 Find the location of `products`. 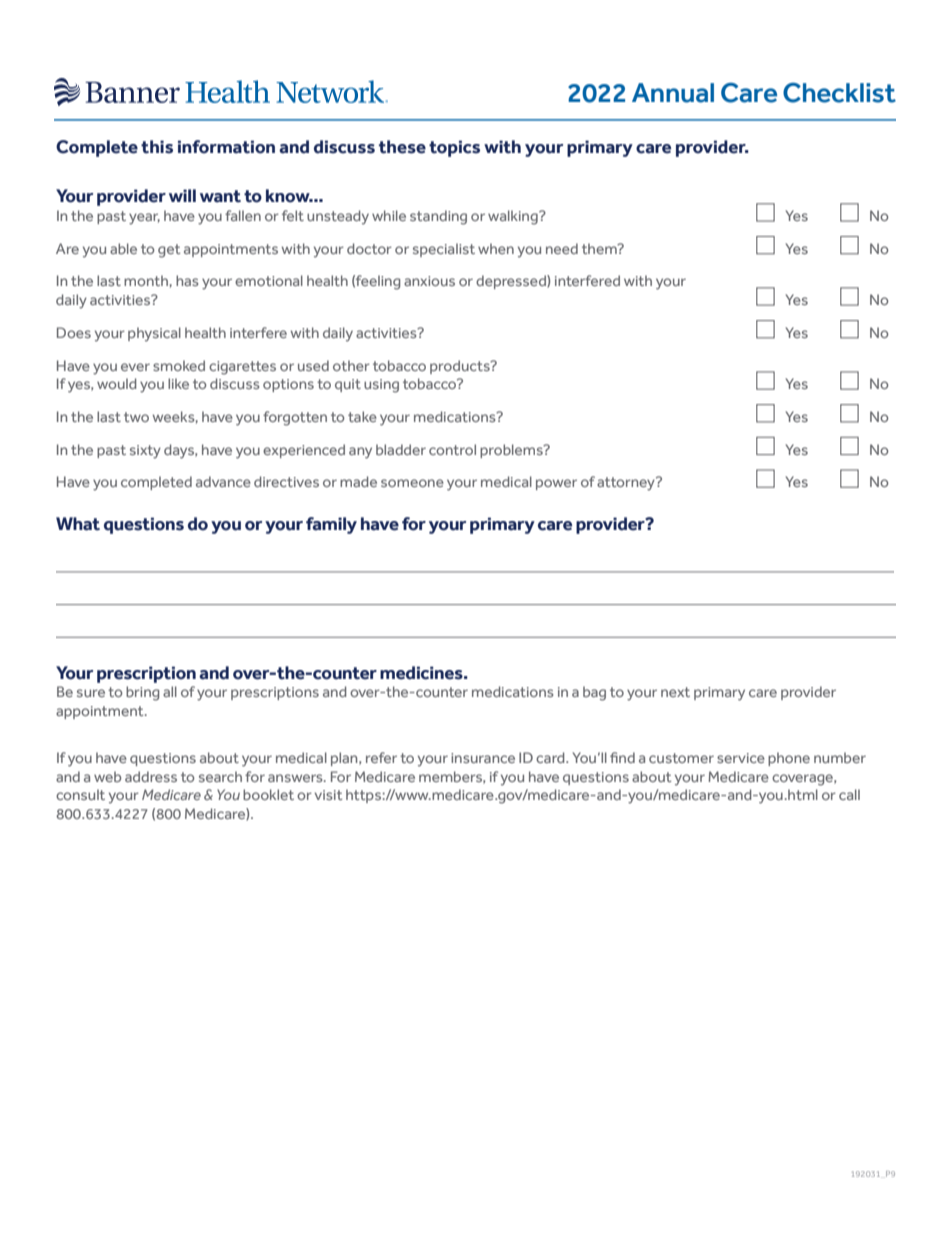

products is located at coordinates (461, 367).
